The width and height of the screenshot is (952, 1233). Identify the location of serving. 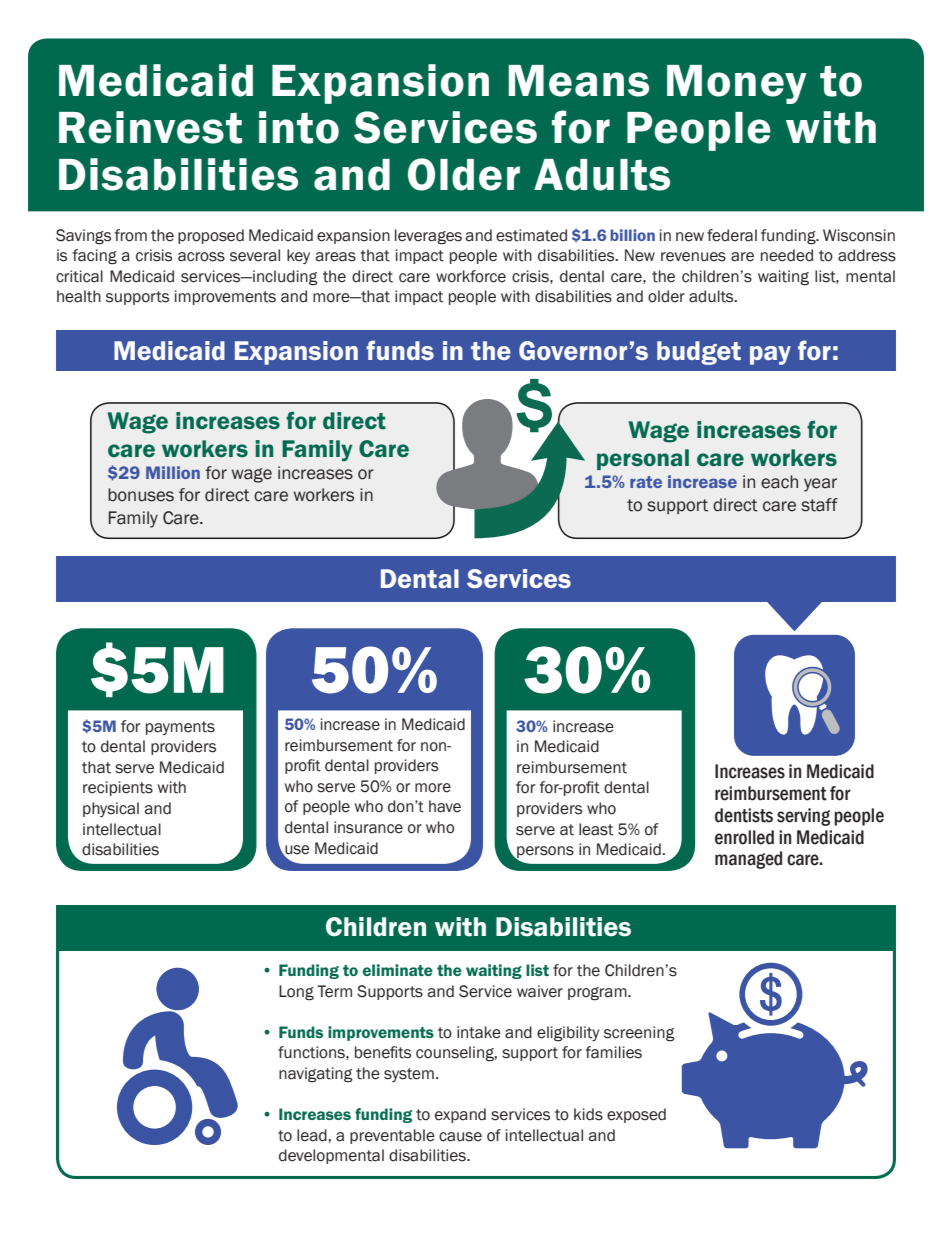
(803, 817).
